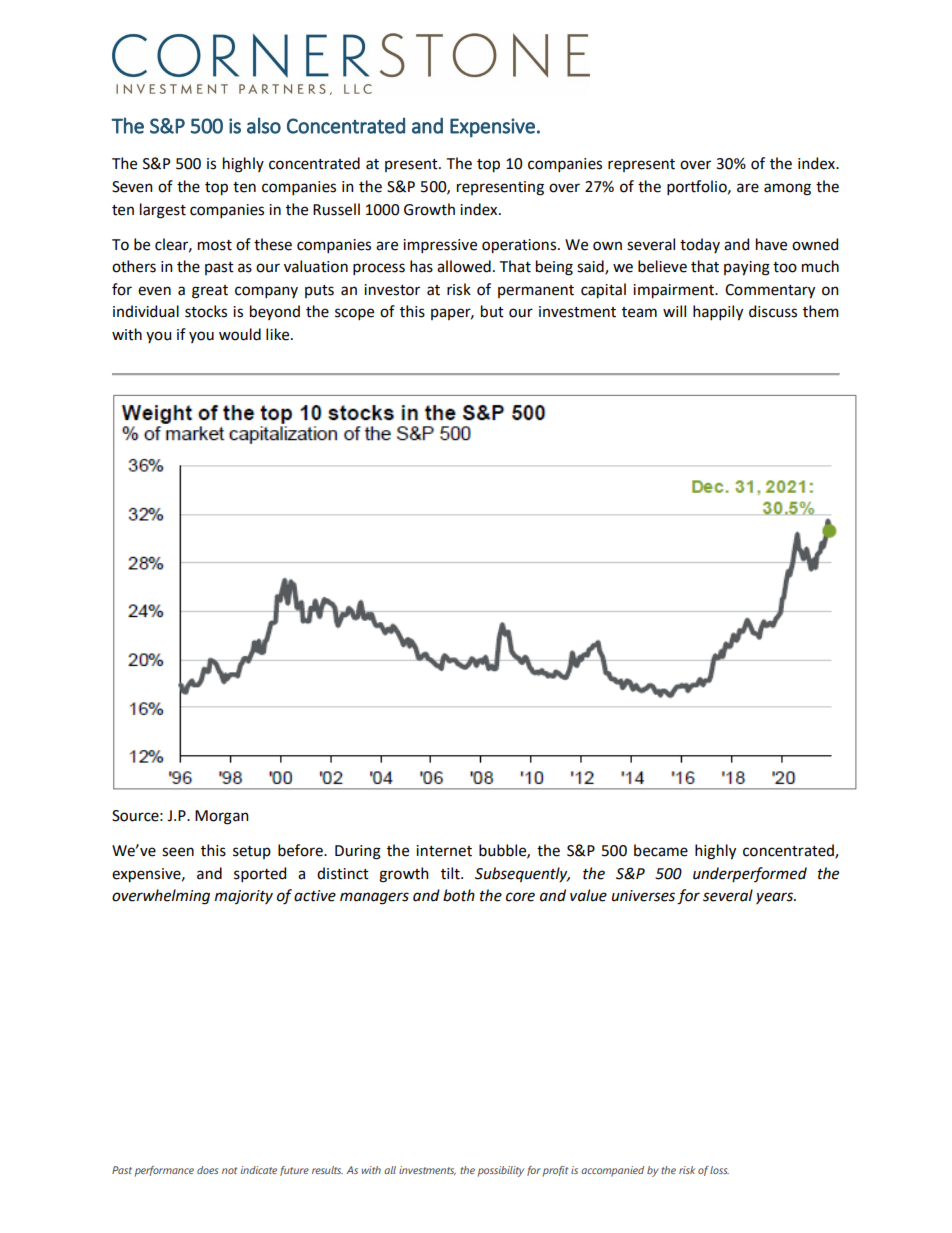 This screenshot has height=1233, width=952. Describe the element at coordinates (750, 874) in the screenshot. I see `underperformed` at that location.
